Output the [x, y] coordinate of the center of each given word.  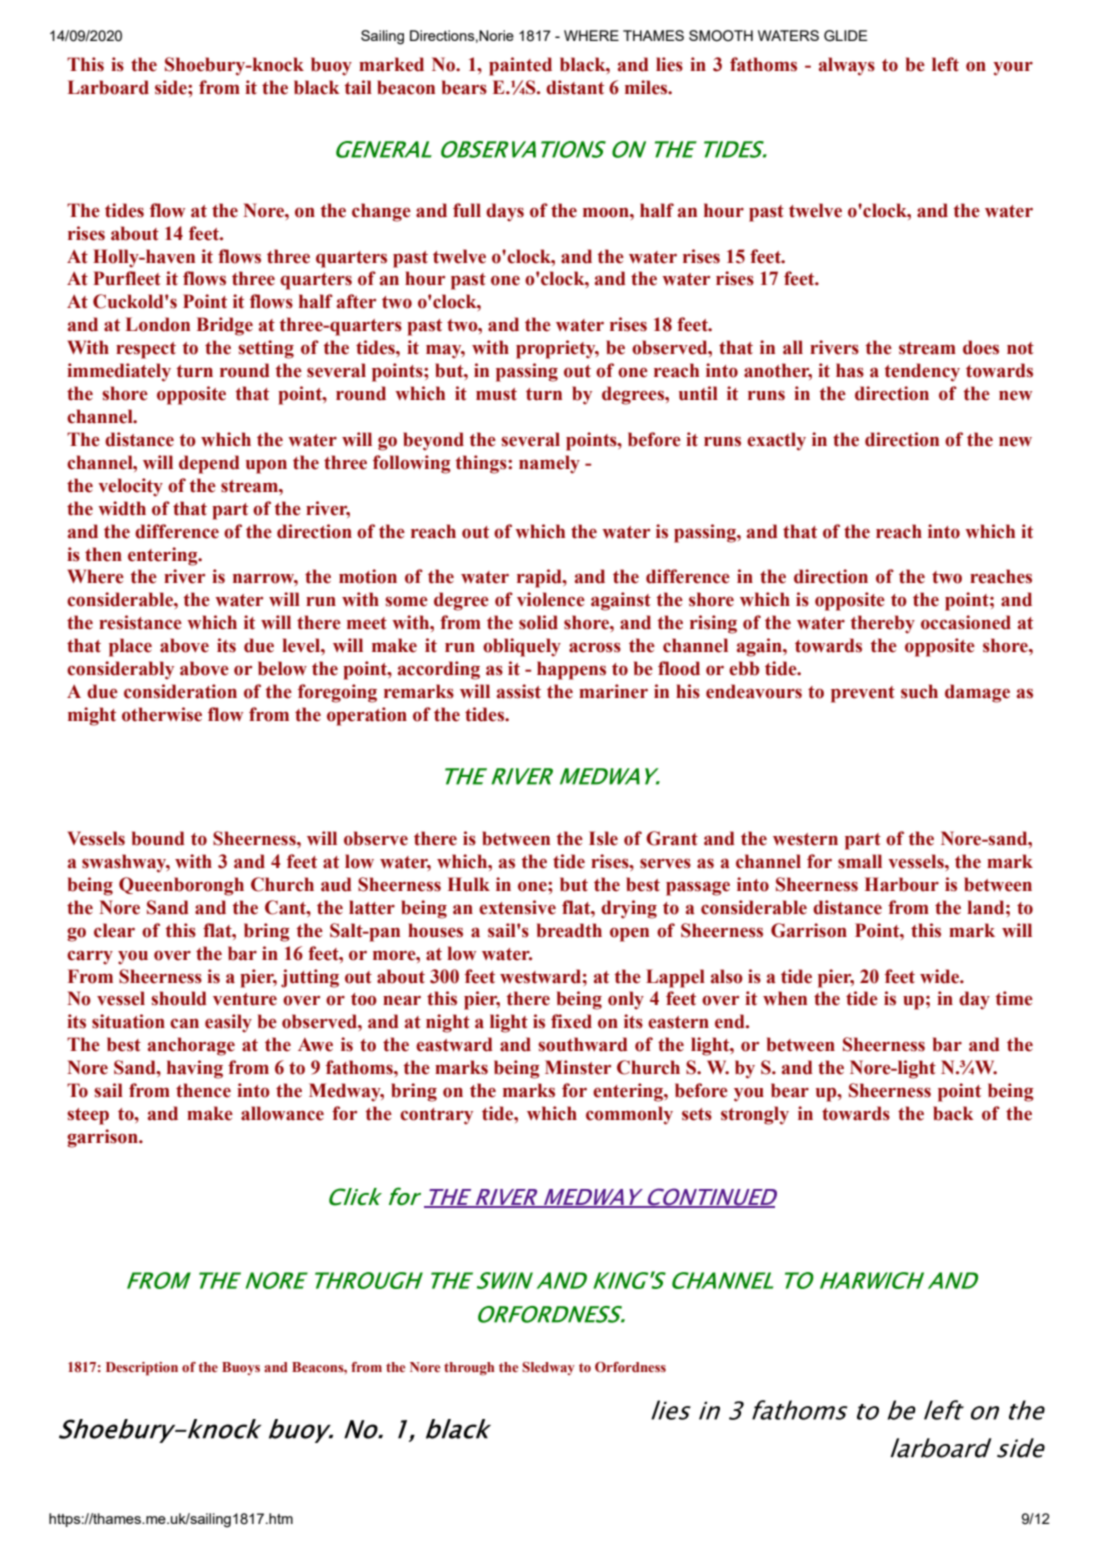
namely [549, 464]
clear [114, 930]
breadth [569, 930]
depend [209, 464]
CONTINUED [711, 1198]
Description [142, 1369]
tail [358, 87]
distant [575, 87]
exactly [776, 441]
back [953, 1113]
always [847, 66]
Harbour [902, 884]
